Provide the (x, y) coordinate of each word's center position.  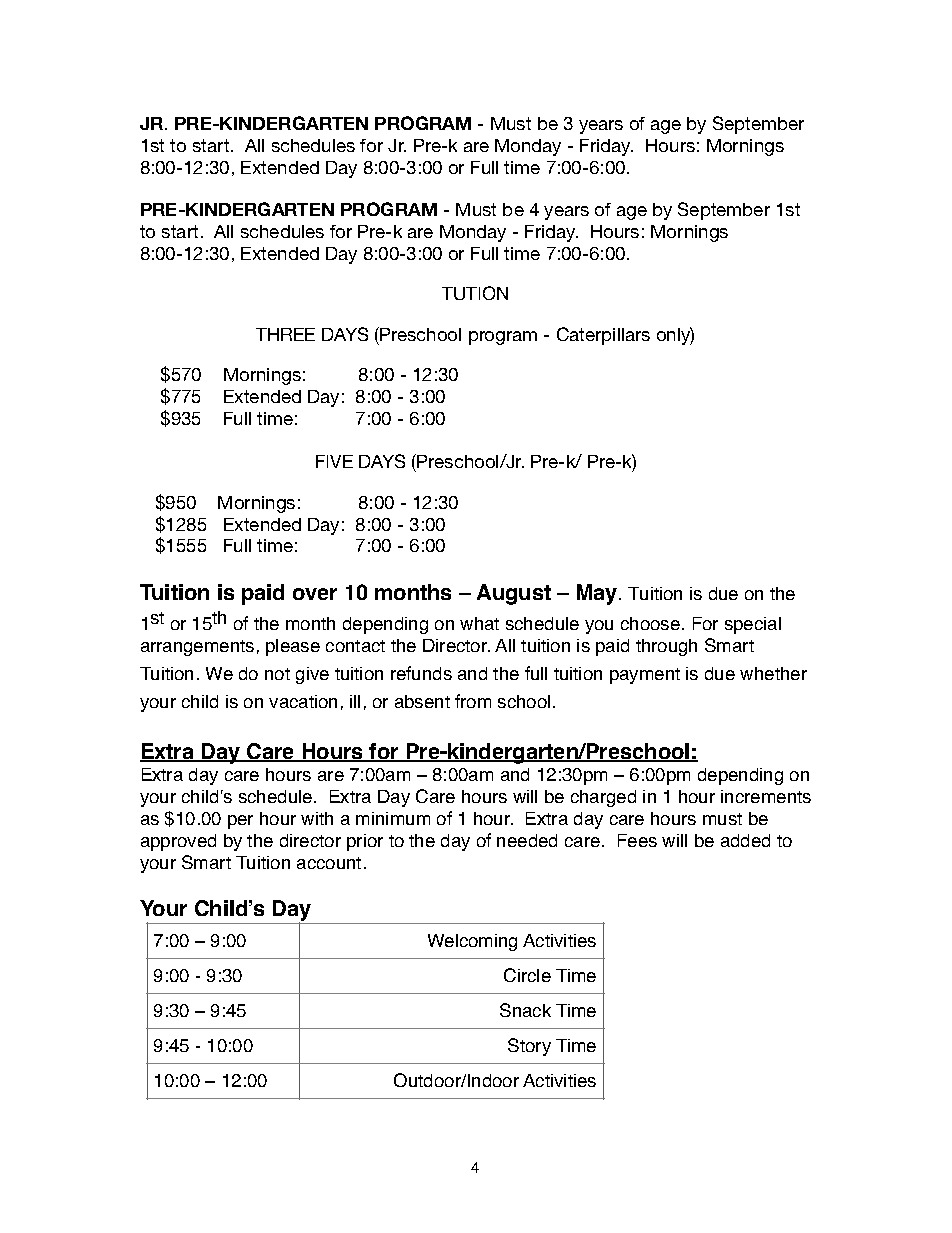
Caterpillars (603, 336)
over (315, 594)
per (240, 822)
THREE (285, 334)
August (514, 594)
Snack (525, 1010)
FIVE (334, 461)
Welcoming (472, 942)
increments (766, 796)
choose (650, 623)
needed (527, 840)
